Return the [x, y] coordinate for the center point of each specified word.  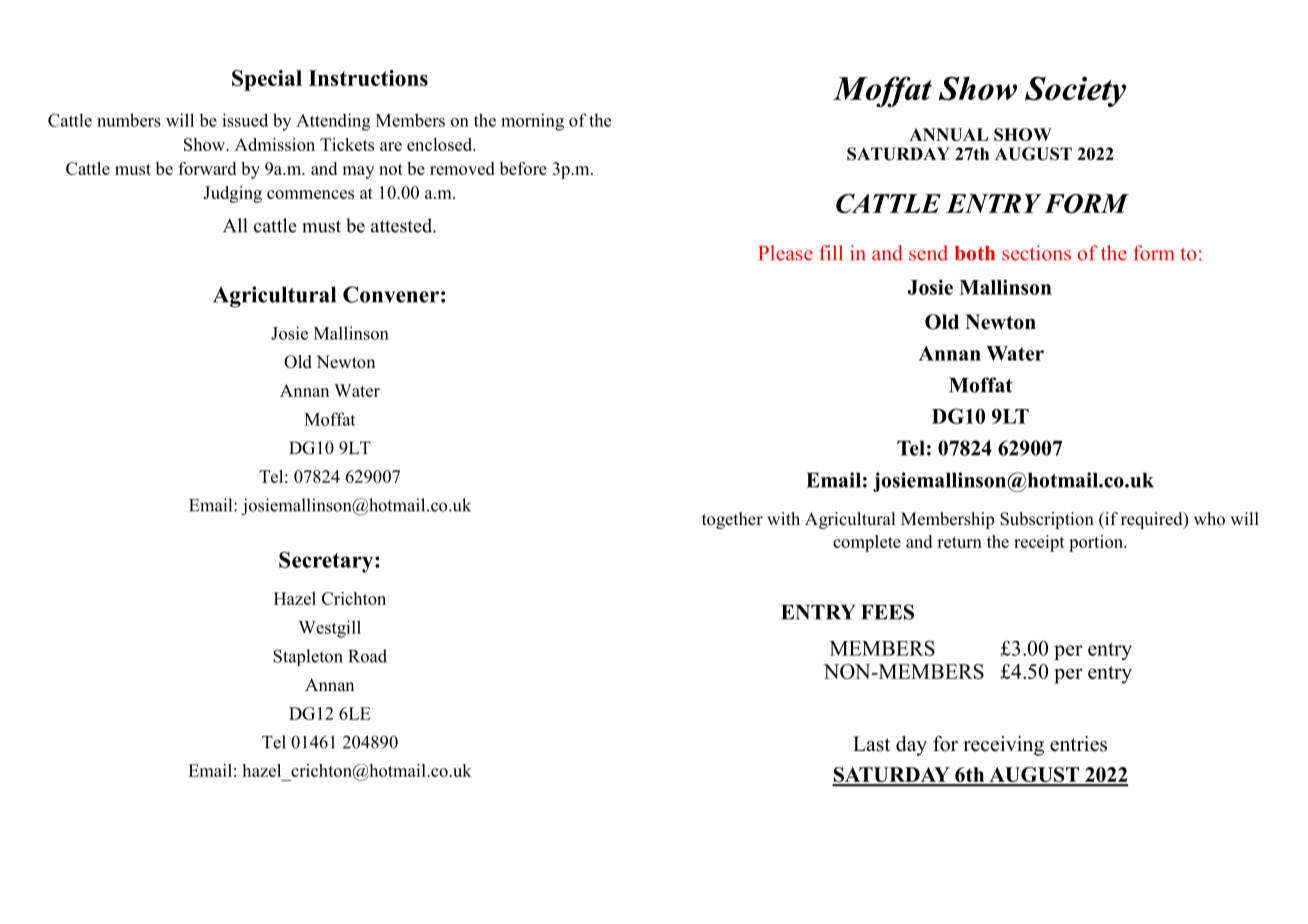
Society [1075, 91]
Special [267, 80]
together [732, 520]
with [783, 518]
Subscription [1047, 520]
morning [532, 122]
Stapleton [308, 657]
